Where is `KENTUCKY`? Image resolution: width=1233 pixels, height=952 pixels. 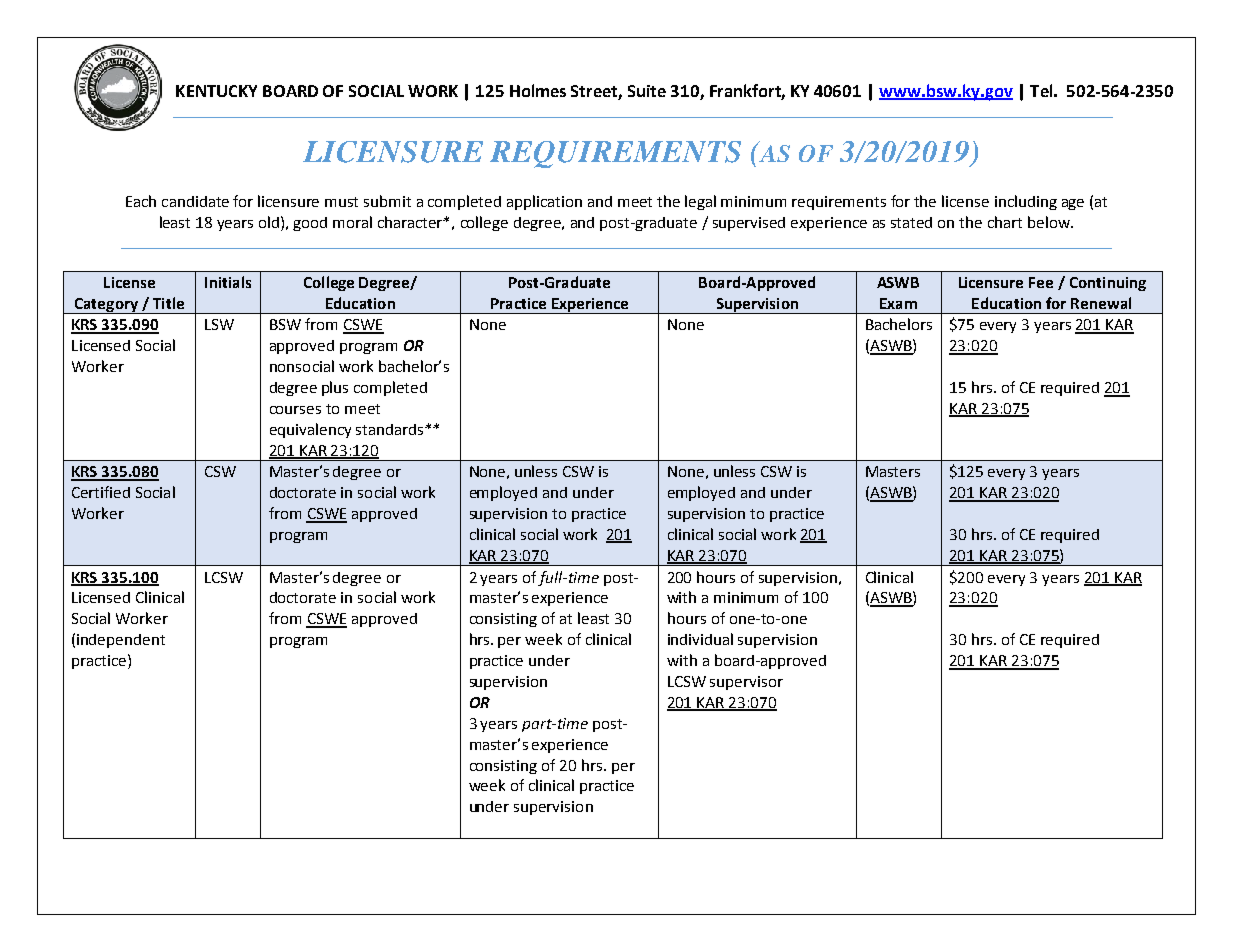 KENTUCKY is located at coordinates (216, 91).
